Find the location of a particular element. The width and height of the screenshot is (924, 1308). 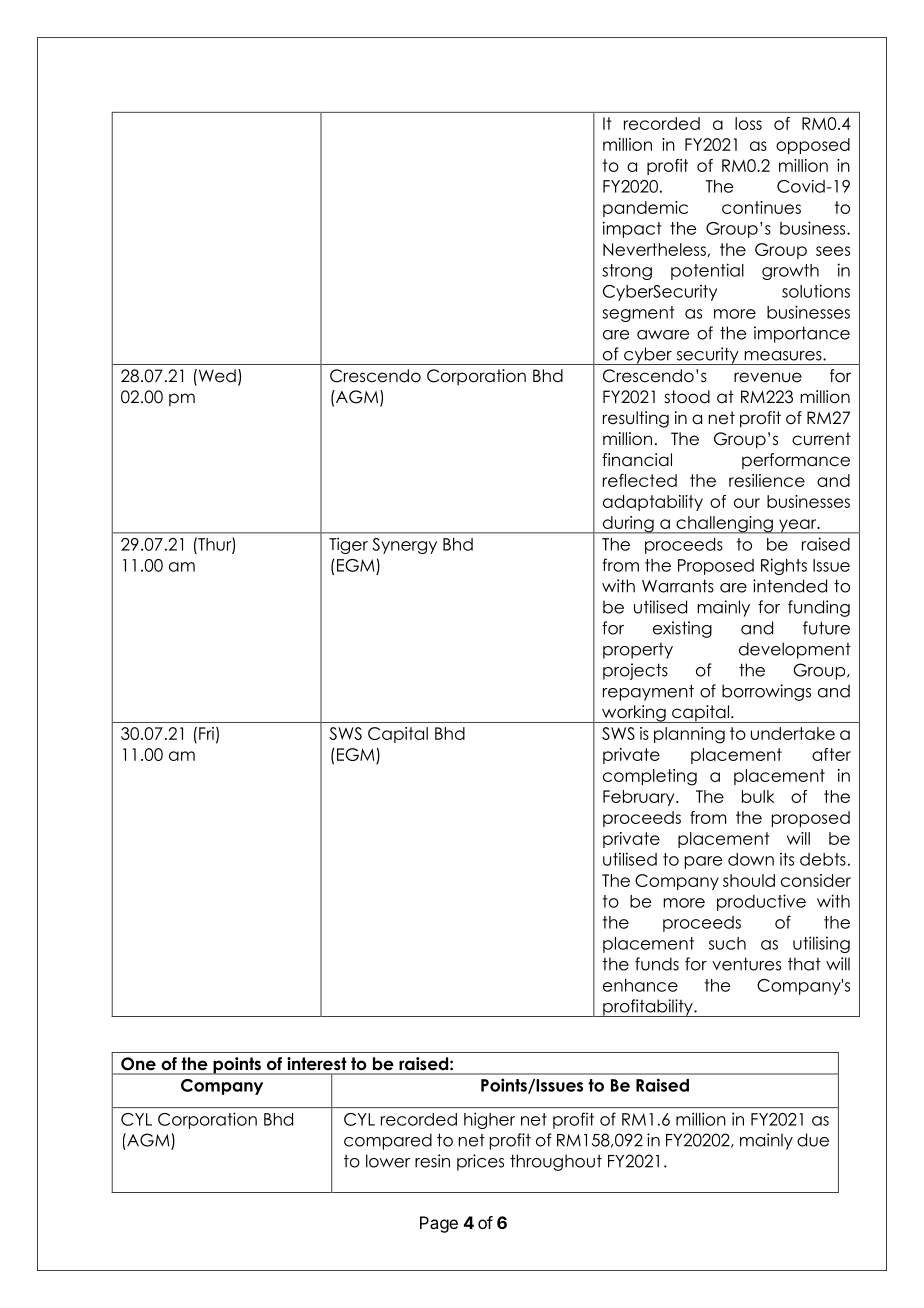

pandemic is located at coordinates (645, 209).
